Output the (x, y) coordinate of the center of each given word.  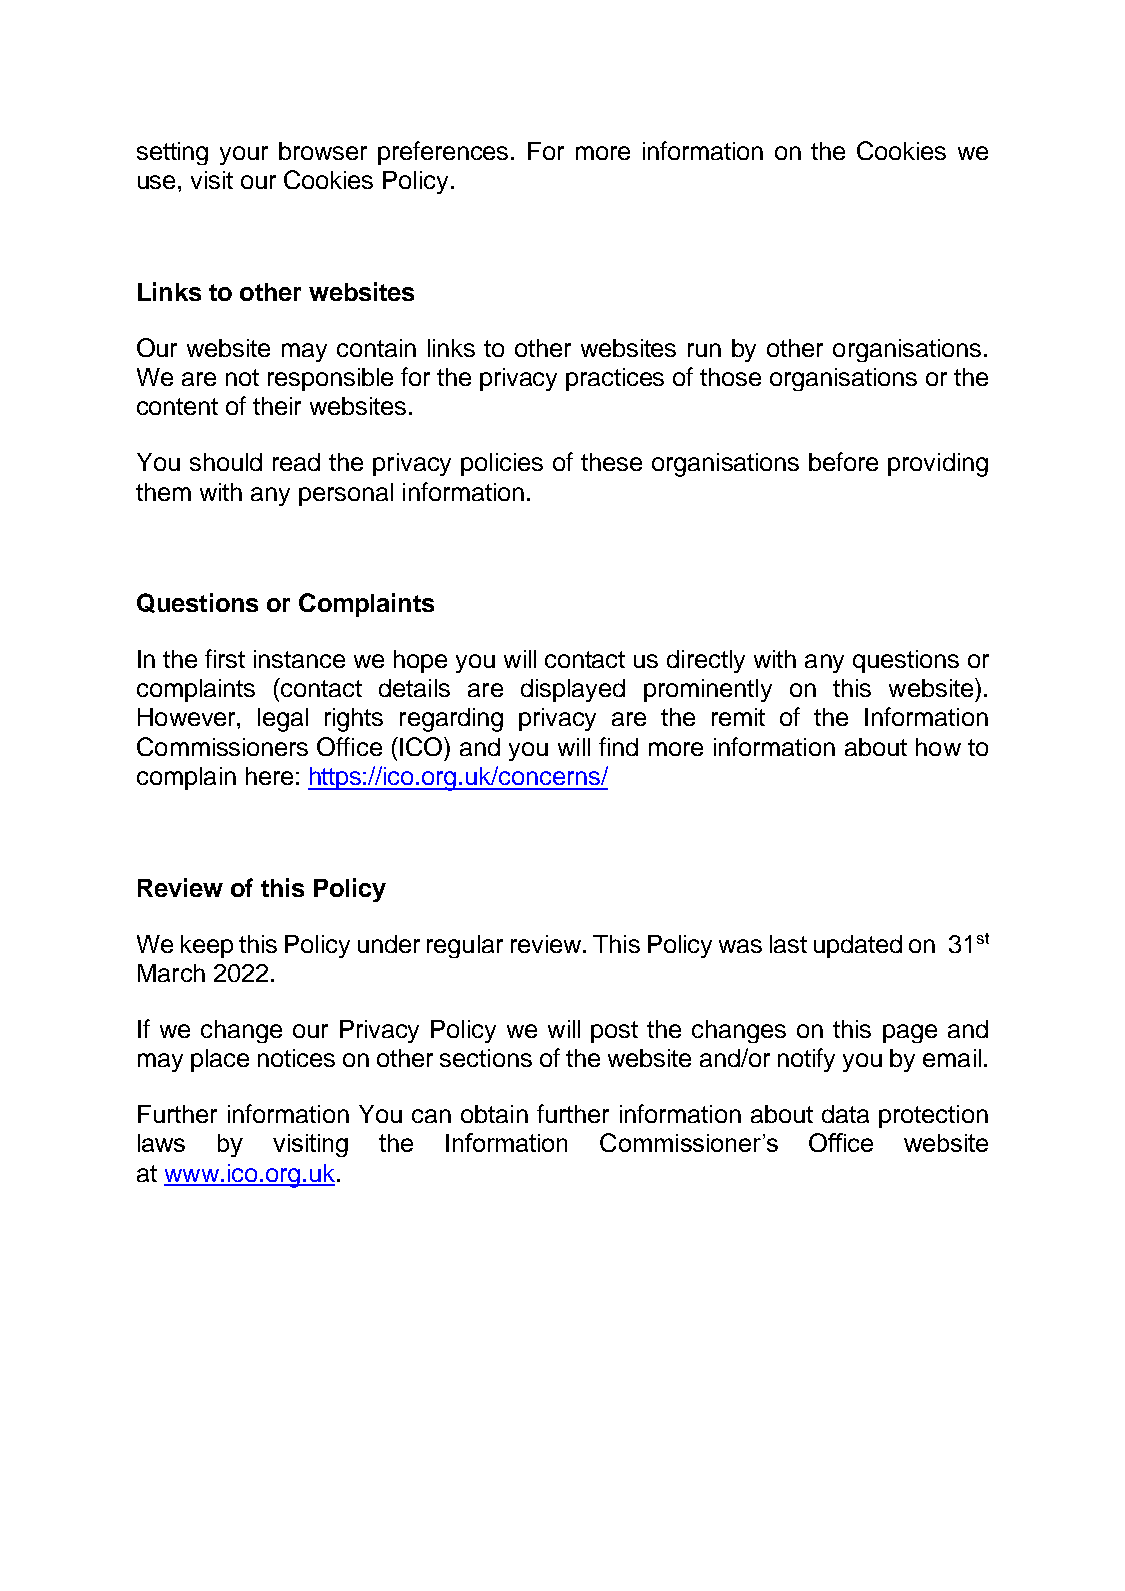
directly (706, 661)
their (277, 406)
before (843, 461)
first (225, 658)
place (220, 1060)
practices (615, 379)
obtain (494, 1114)
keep (207, 946)
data (845, 1114)
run (704, 350)
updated (858, 946)
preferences (443, 153)
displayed (573, 690)
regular (465, 946)
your (244, 155)
